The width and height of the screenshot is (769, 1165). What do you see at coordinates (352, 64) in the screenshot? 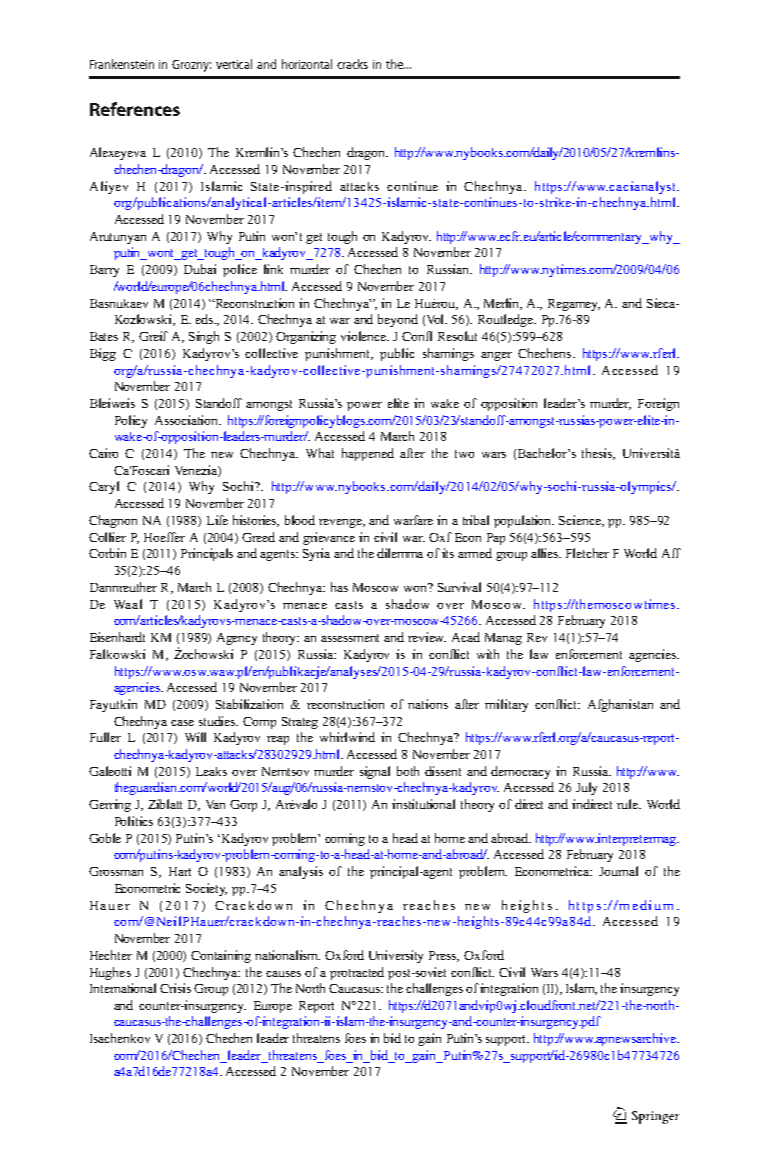
I see `cracks` at bounding box center [352, 64].
